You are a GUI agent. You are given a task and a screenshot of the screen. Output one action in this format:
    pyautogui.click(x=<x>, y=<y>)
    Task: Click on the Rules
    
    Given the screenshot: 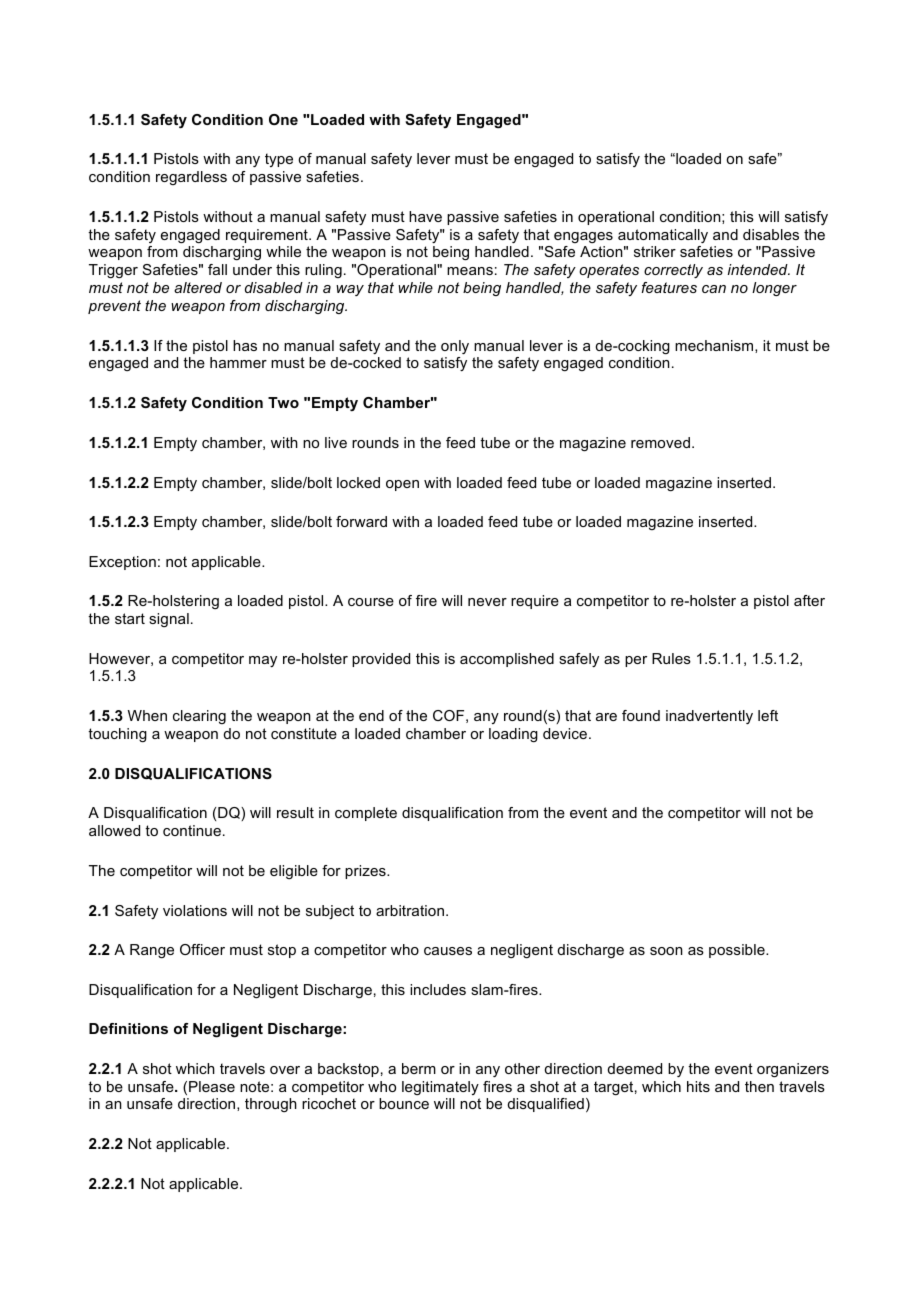 What is the action you would take?
    pyautogui.click(x=671, y=658)
